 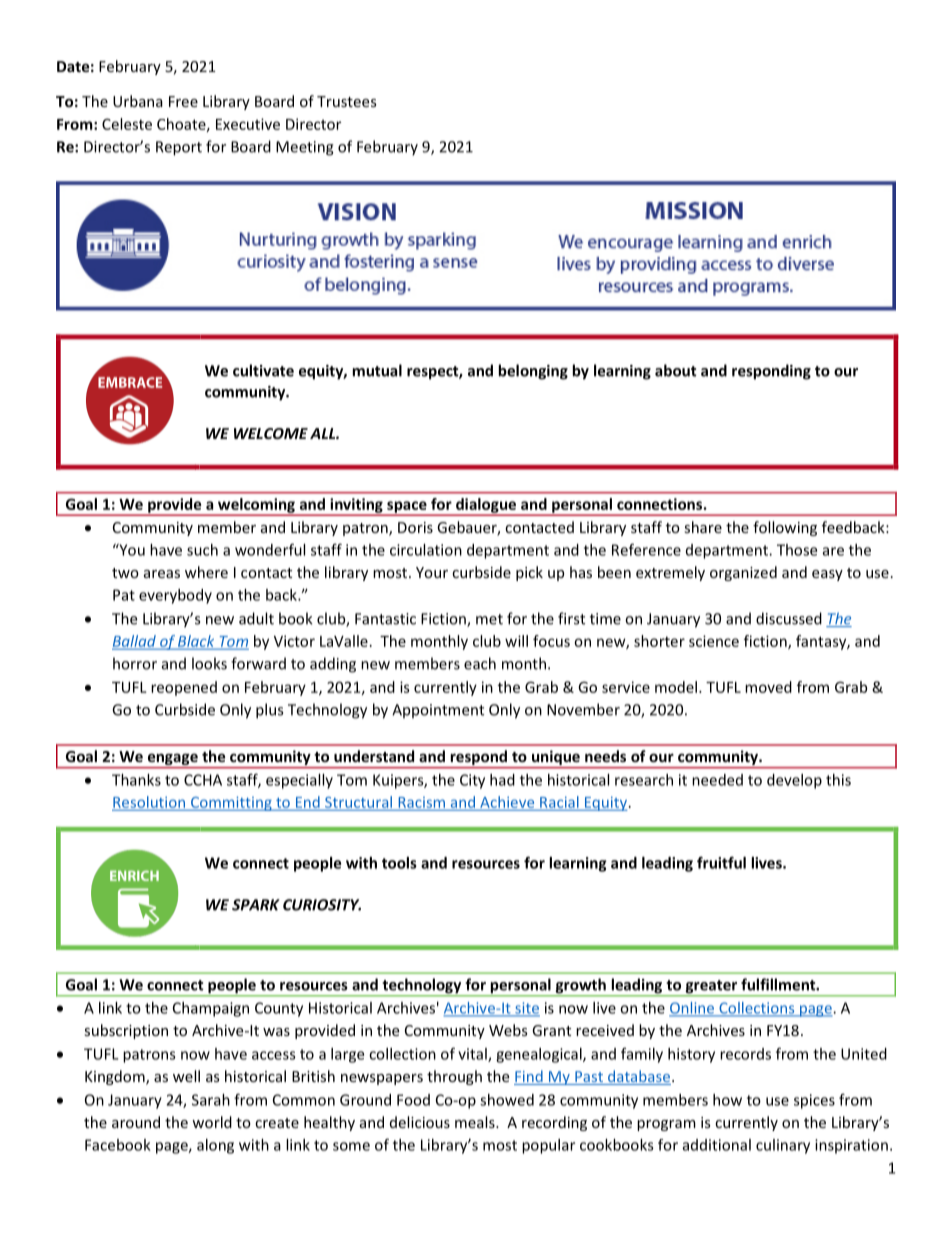 I want to click on met, so click(x=489, y=619).
